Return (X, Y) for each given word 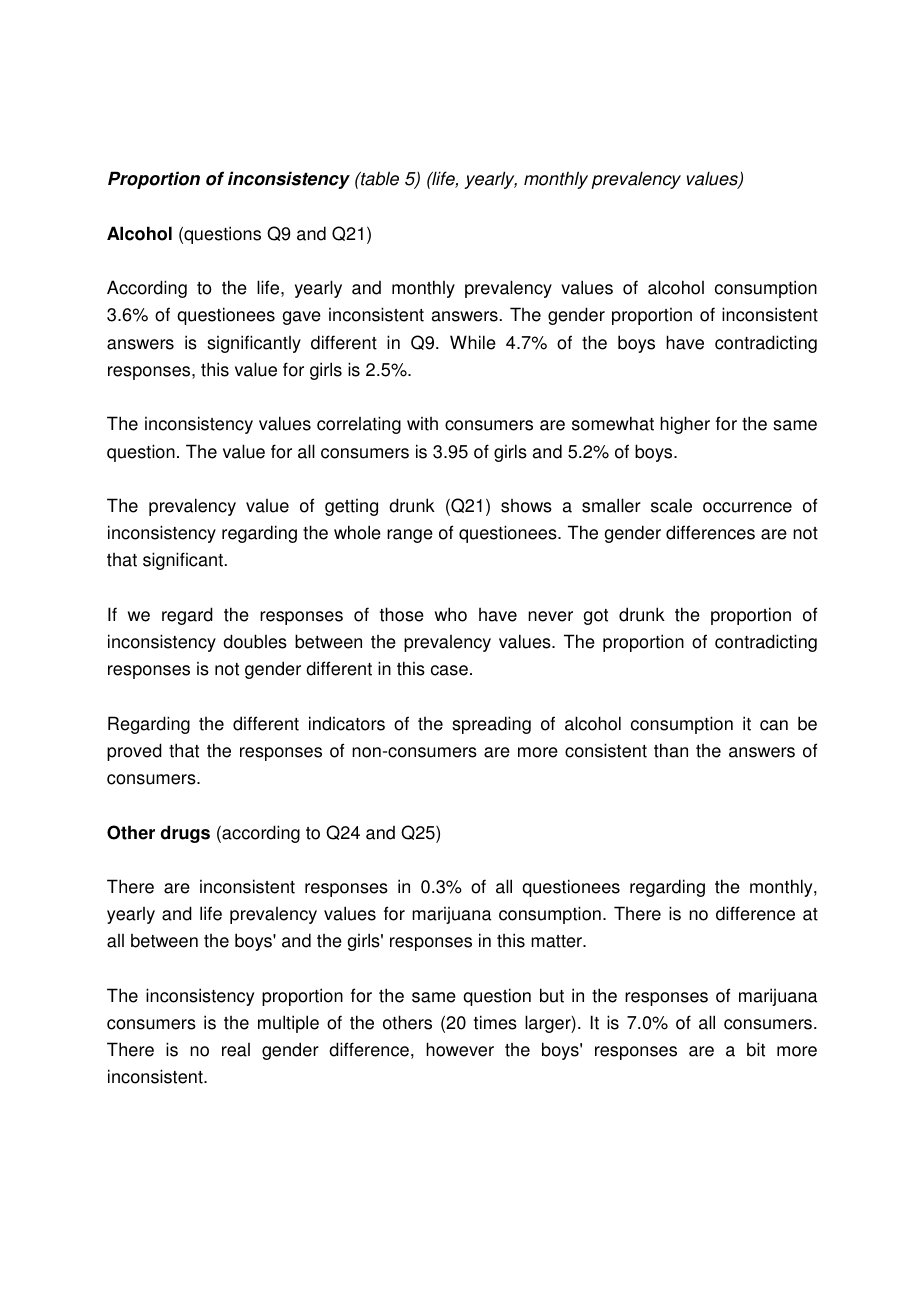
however (460, 1049)
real (236, 1050)
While (473, 342)
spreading (491, 725)
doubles (255, 641)
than (671, 750)
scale (671, 505)
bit (756, 1049)
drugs (185, 834)
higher (685, 425)
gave (301, 318)
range (410, 536)
